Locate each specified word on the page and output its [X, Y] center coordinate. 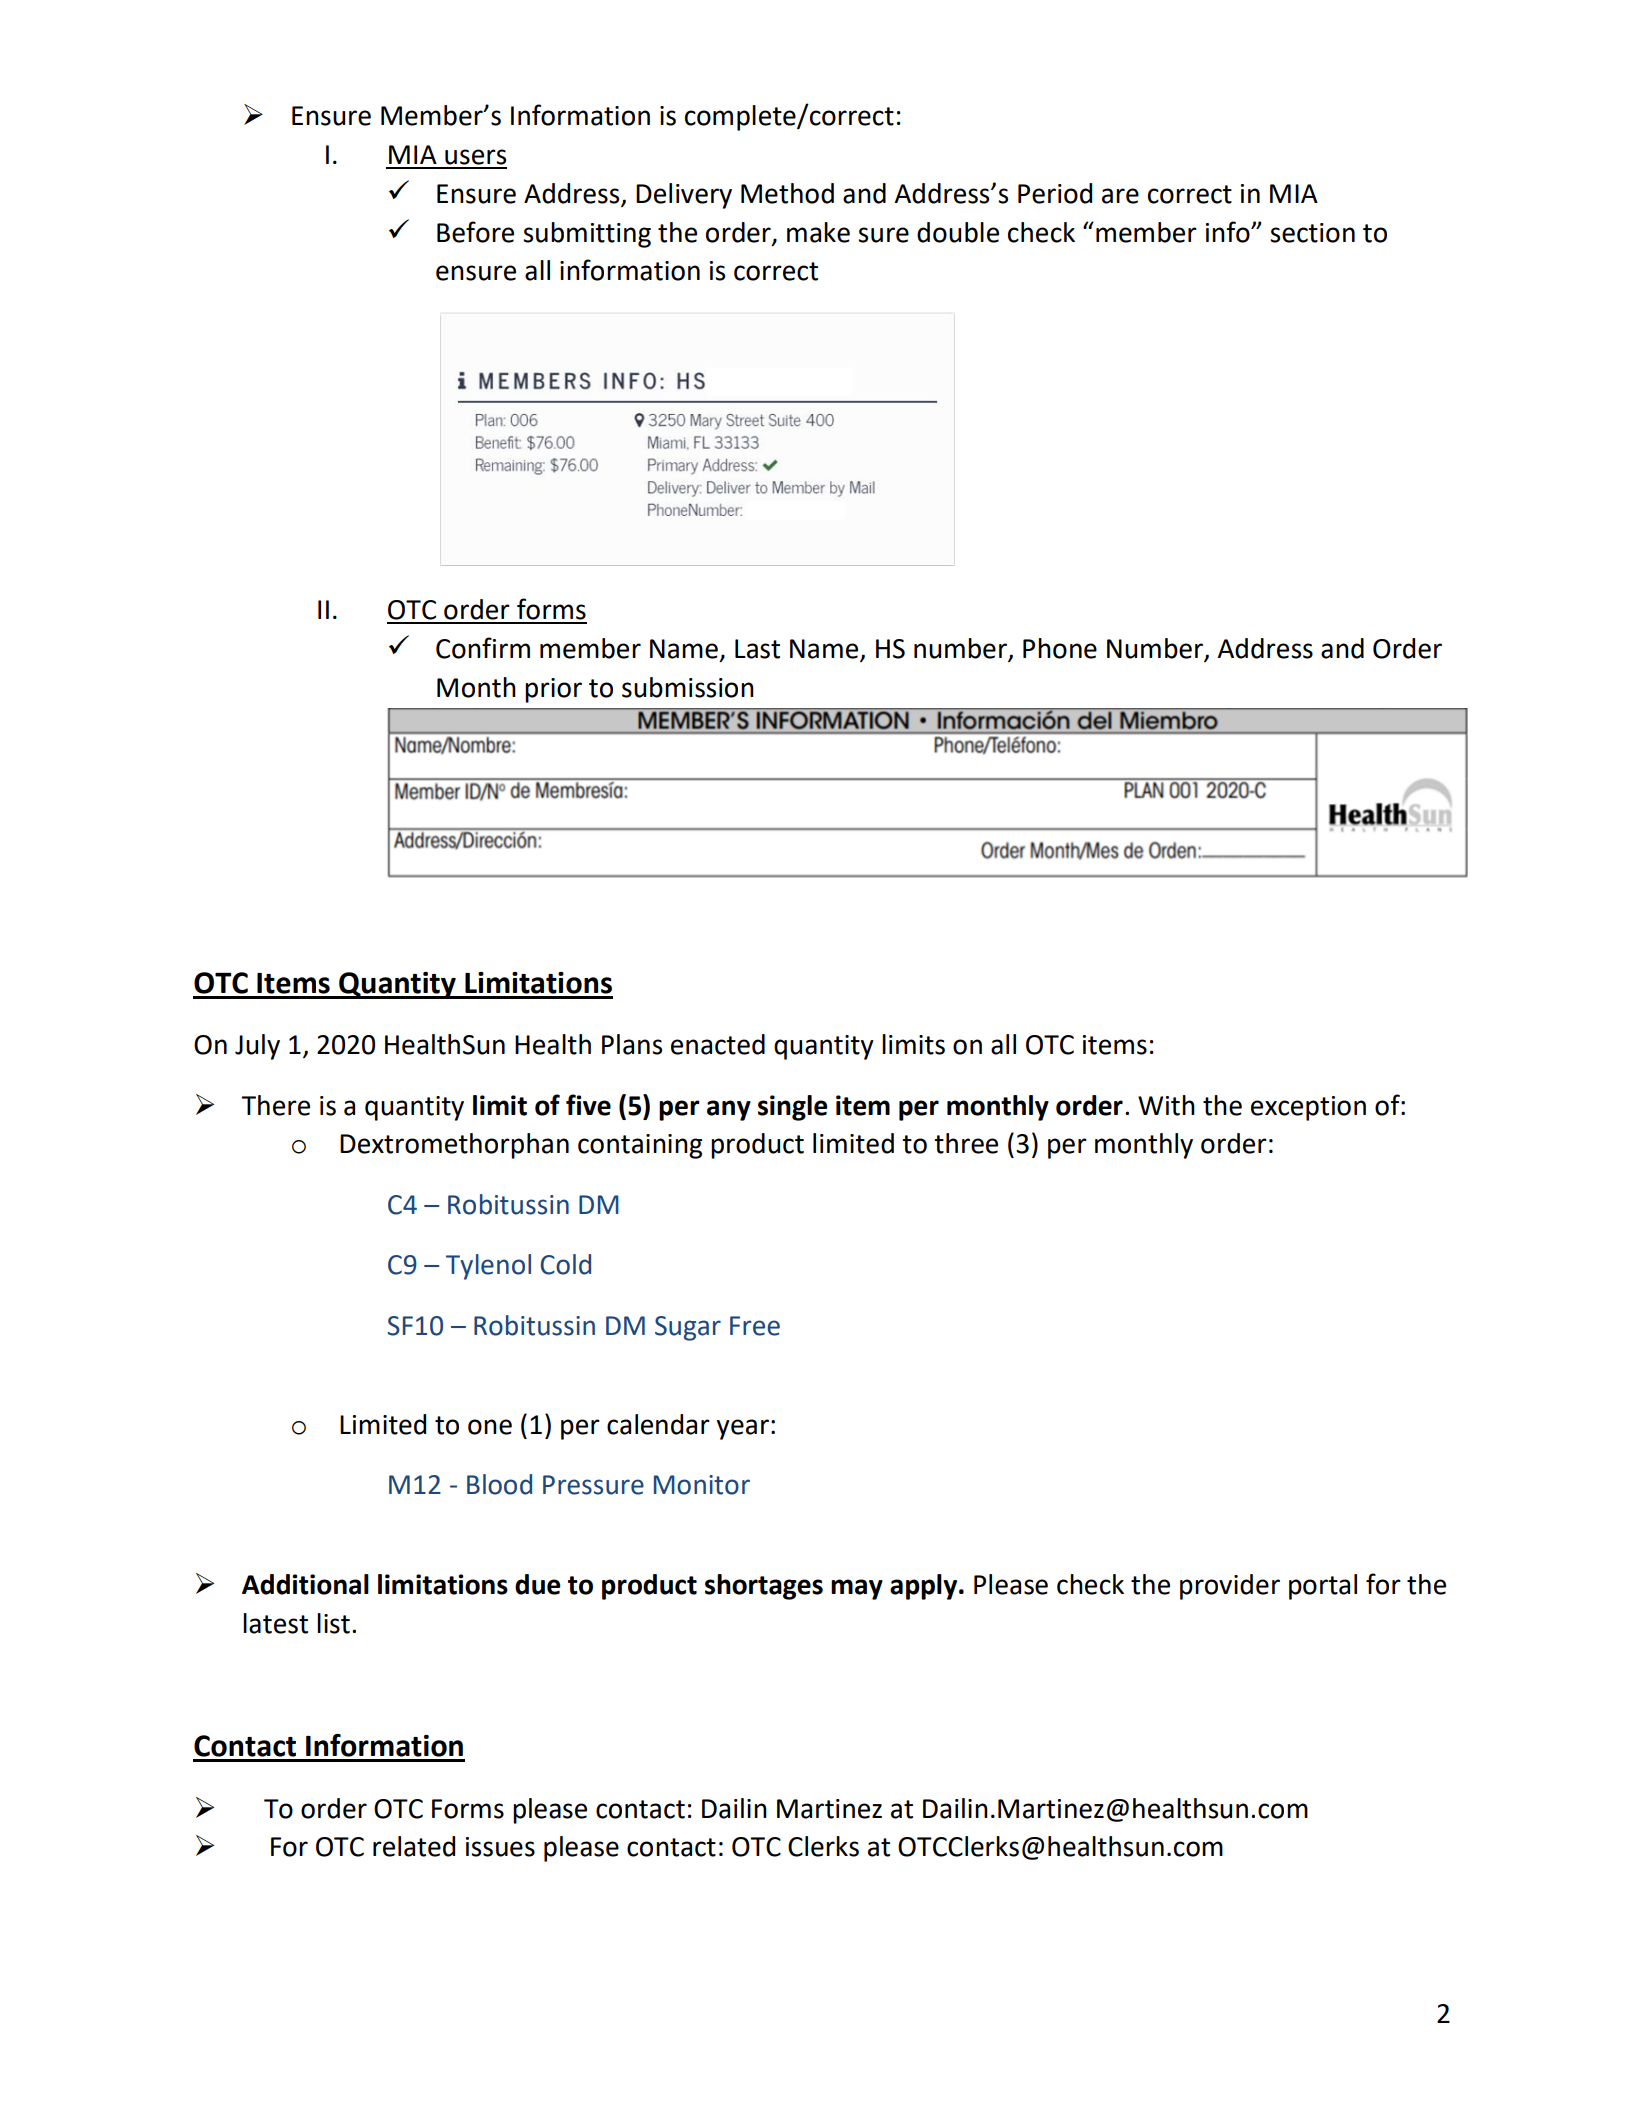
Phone [1060, 648]
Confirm [483, 648]
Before [475, 232]
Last [757, 649]
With [1166, 1105]
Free [755, 1326]
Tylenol [488, 1267]
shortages [764, 1587]
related [414, 1846]
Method [787, 193]
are [1120, 196]
